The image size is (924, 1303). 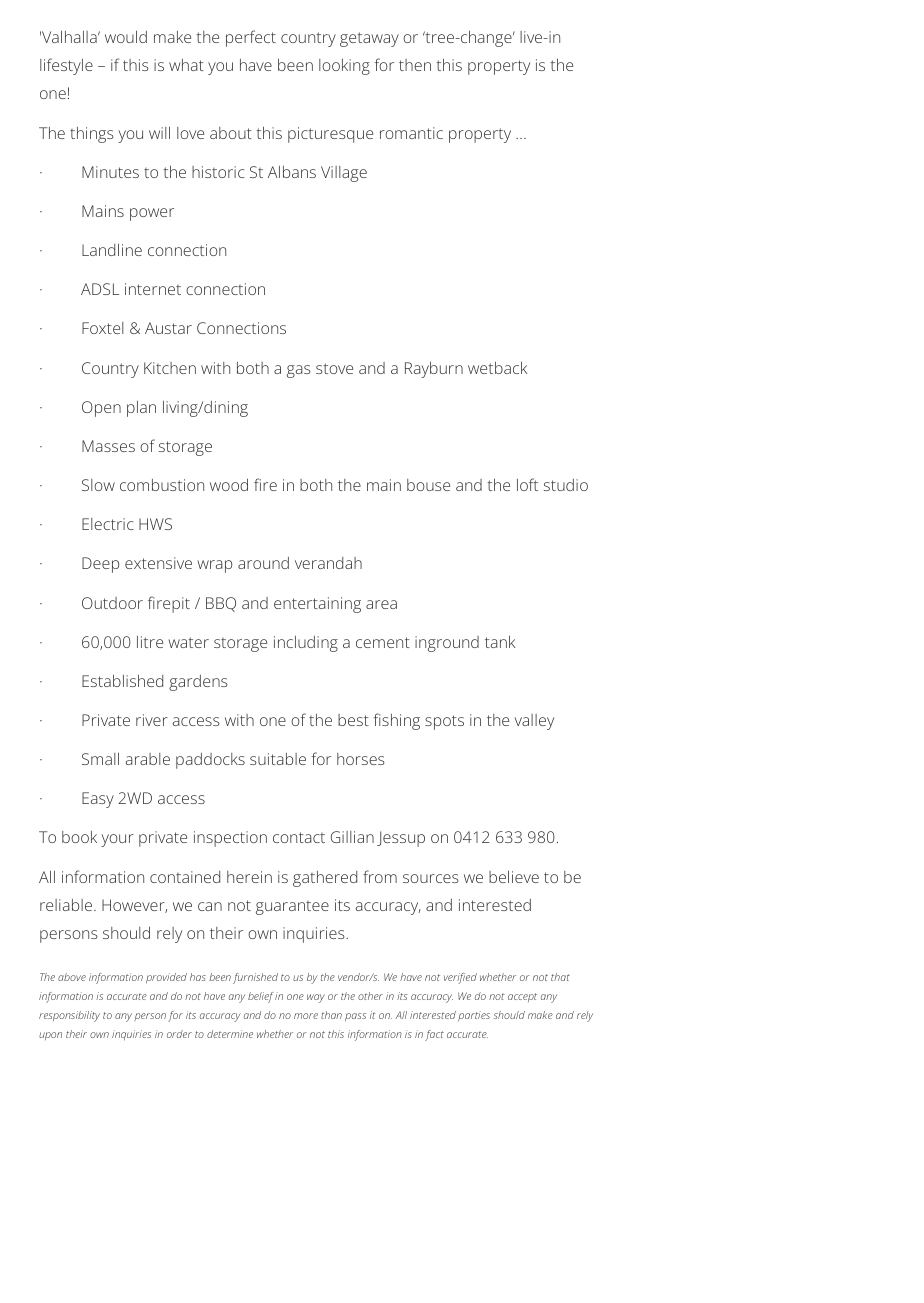 I want to click on around, so click(x=263, y=563).
